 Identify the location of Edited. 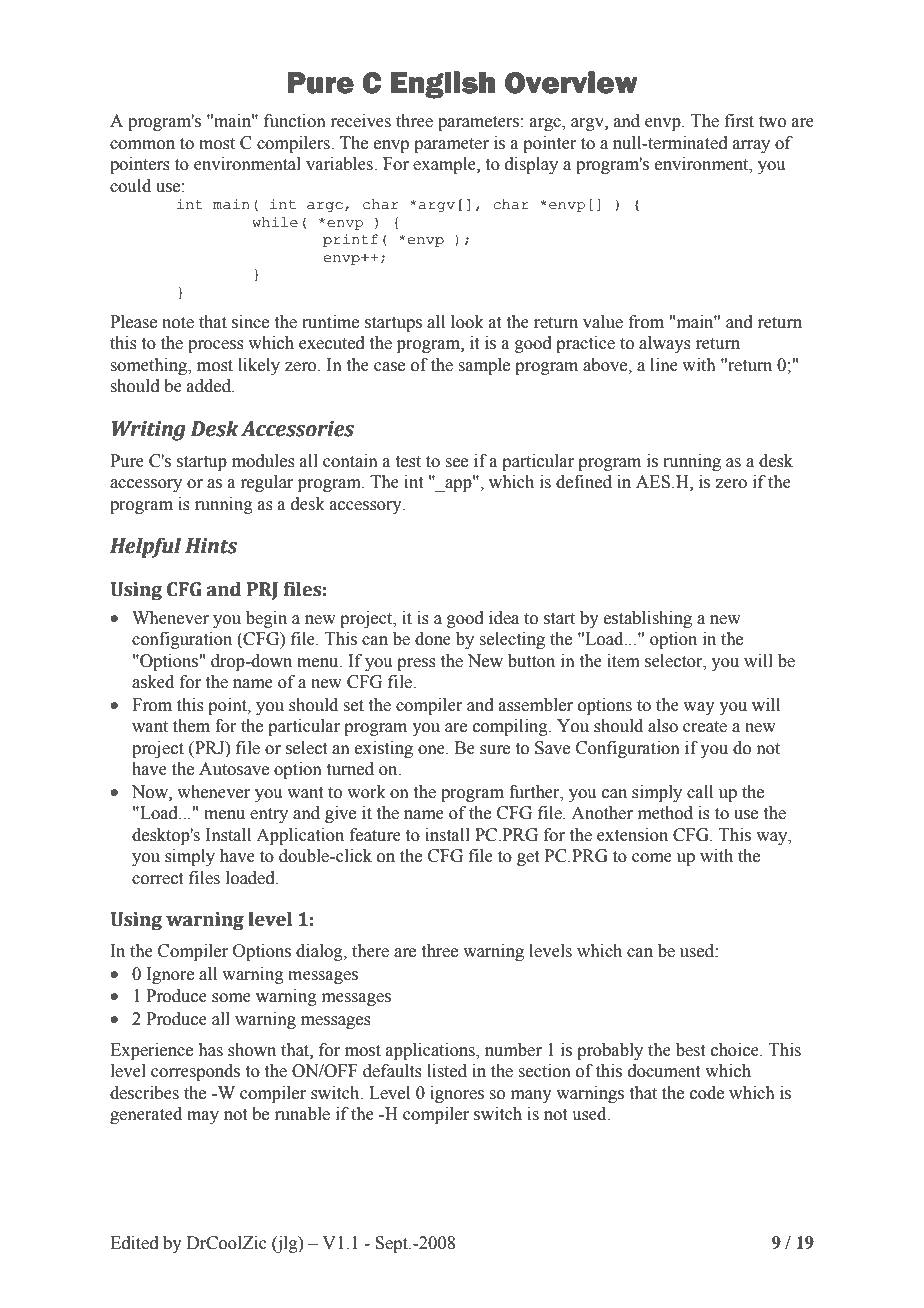
(134, 1243).
